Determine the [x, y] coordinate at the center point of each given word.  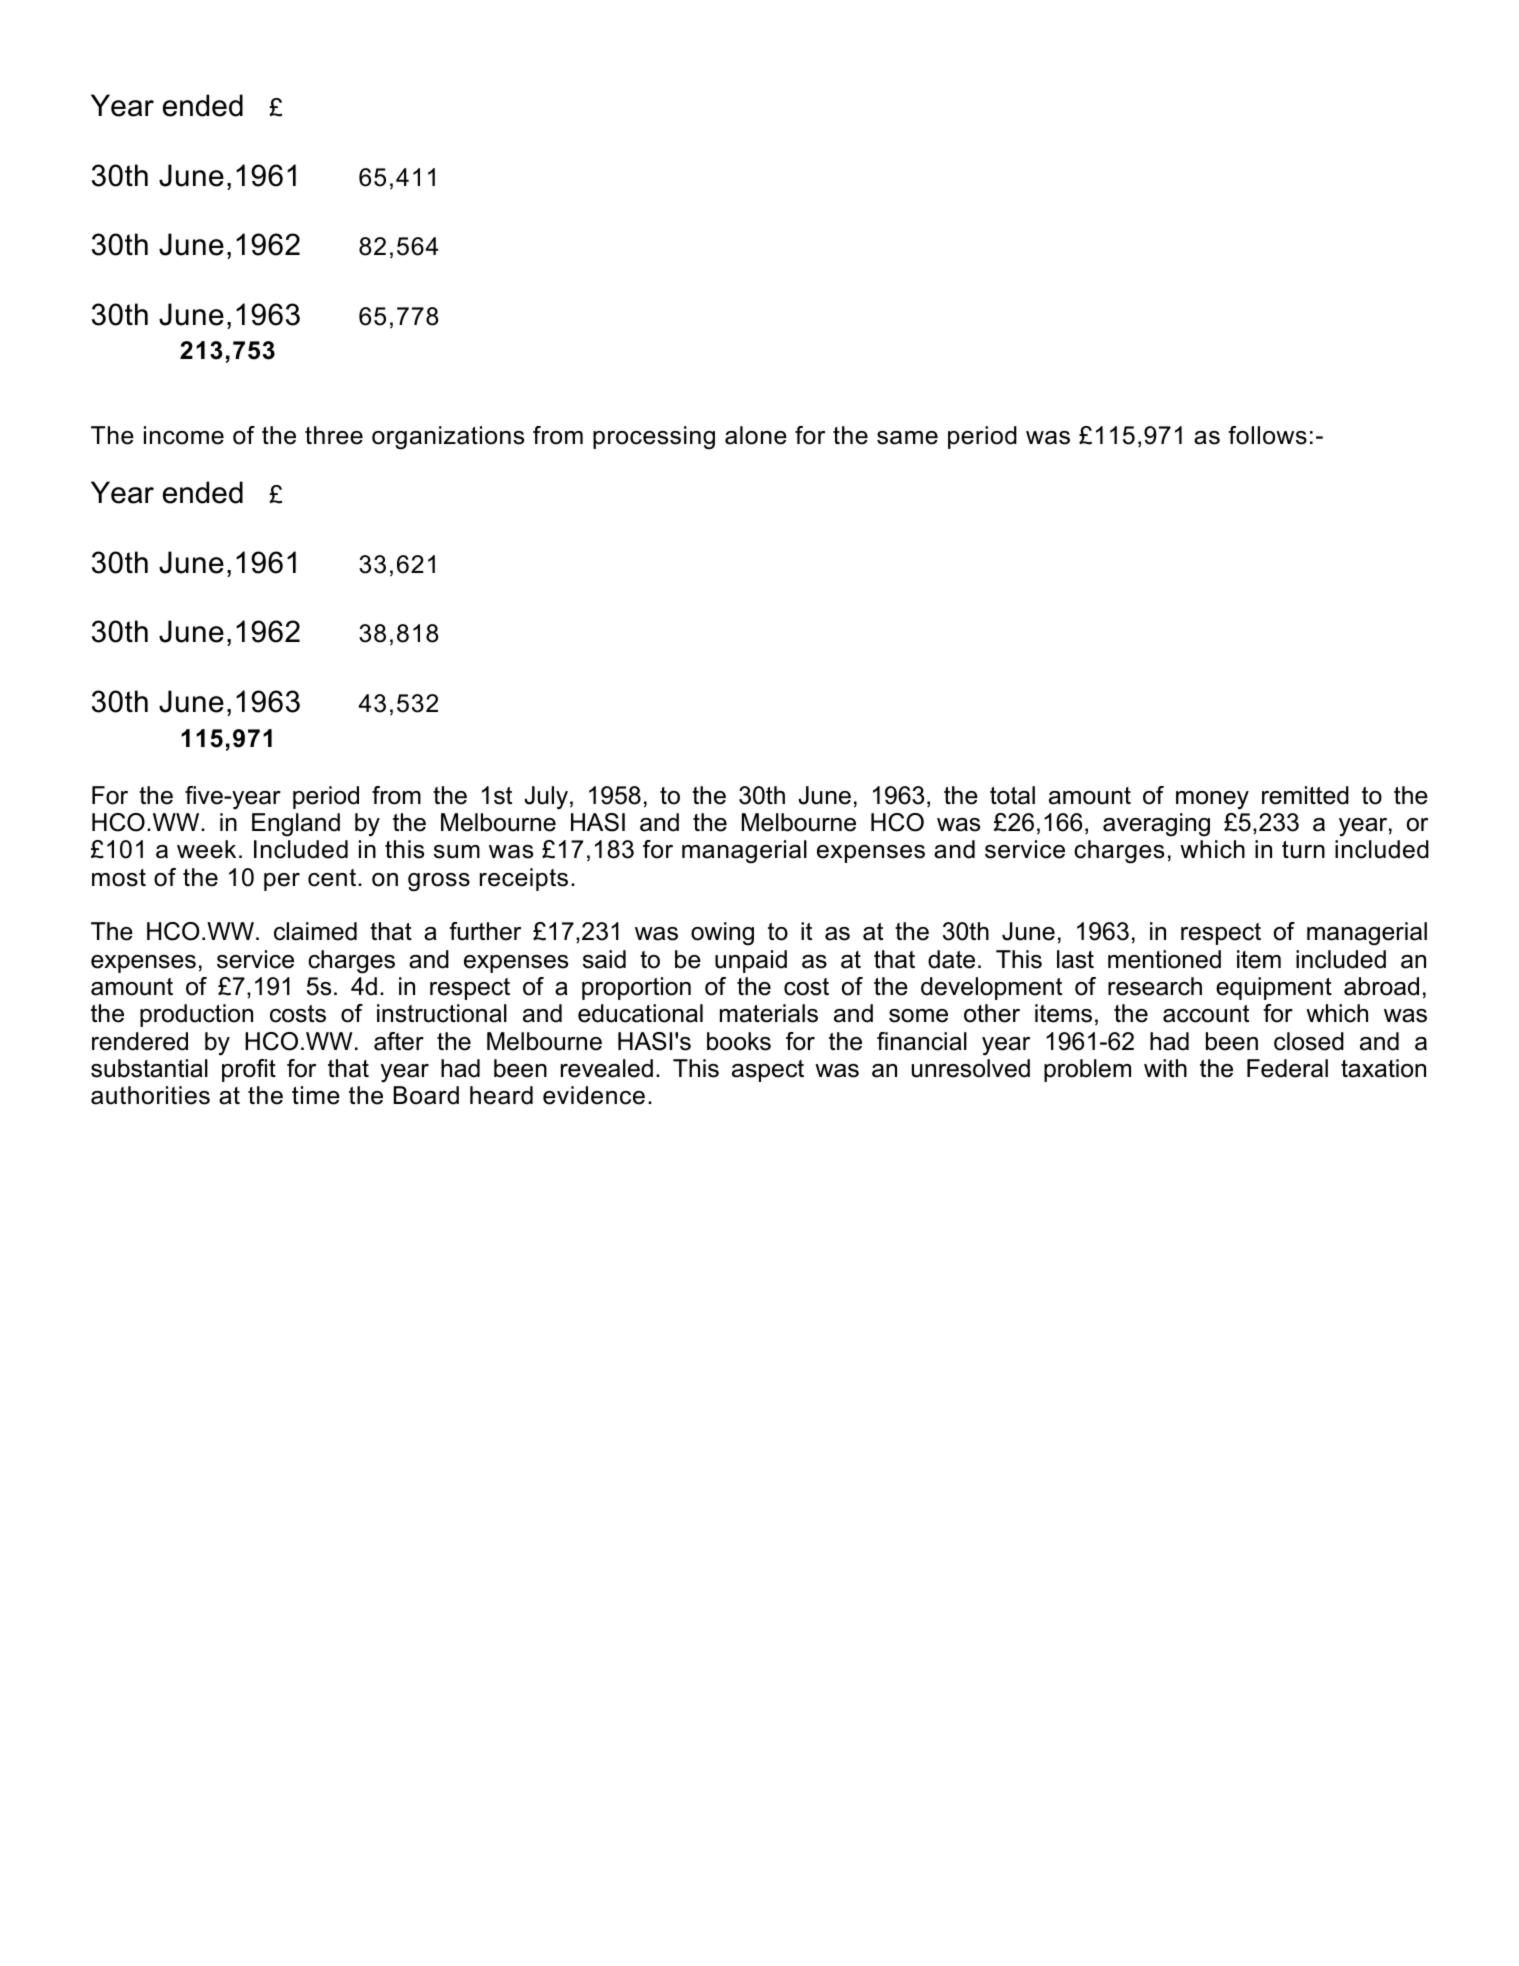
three [334, 435]
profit [249, 1070]
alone [756, 435]
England [296, 825]
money [1212, 800]
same [907, 438]
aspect [768, 1071]
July [546, 798]
